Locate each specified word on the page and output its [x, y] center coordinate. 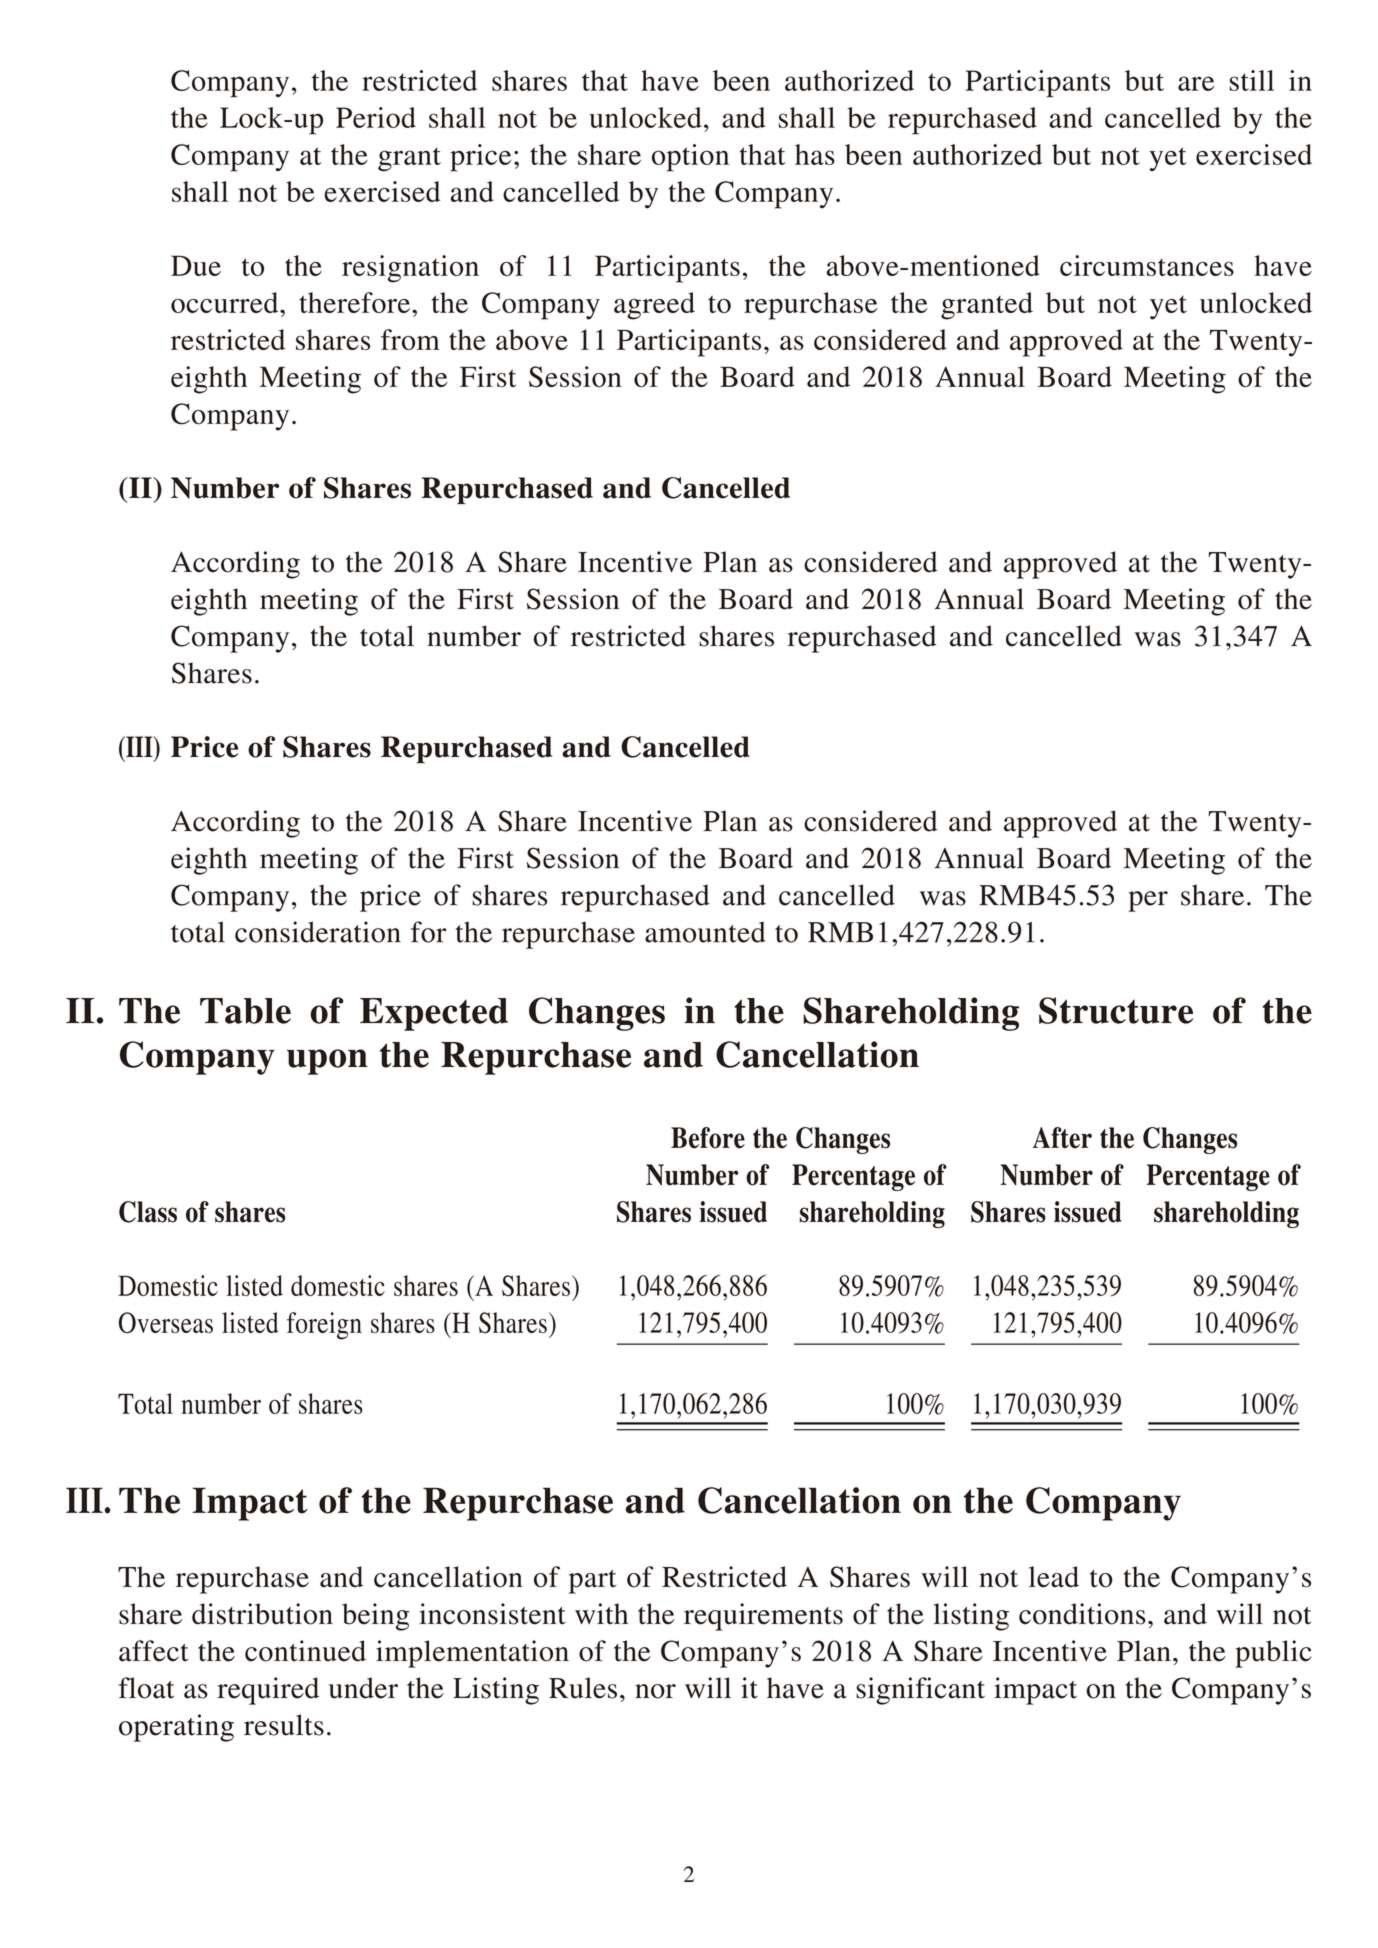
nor [655, 1691]
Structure [1116, 1010]
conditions [1082, 1614]
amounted [705, 932]
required [268, 1691]
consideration [318, 932]
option [690, 158]
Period [376, 117]
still [1252, 80]
